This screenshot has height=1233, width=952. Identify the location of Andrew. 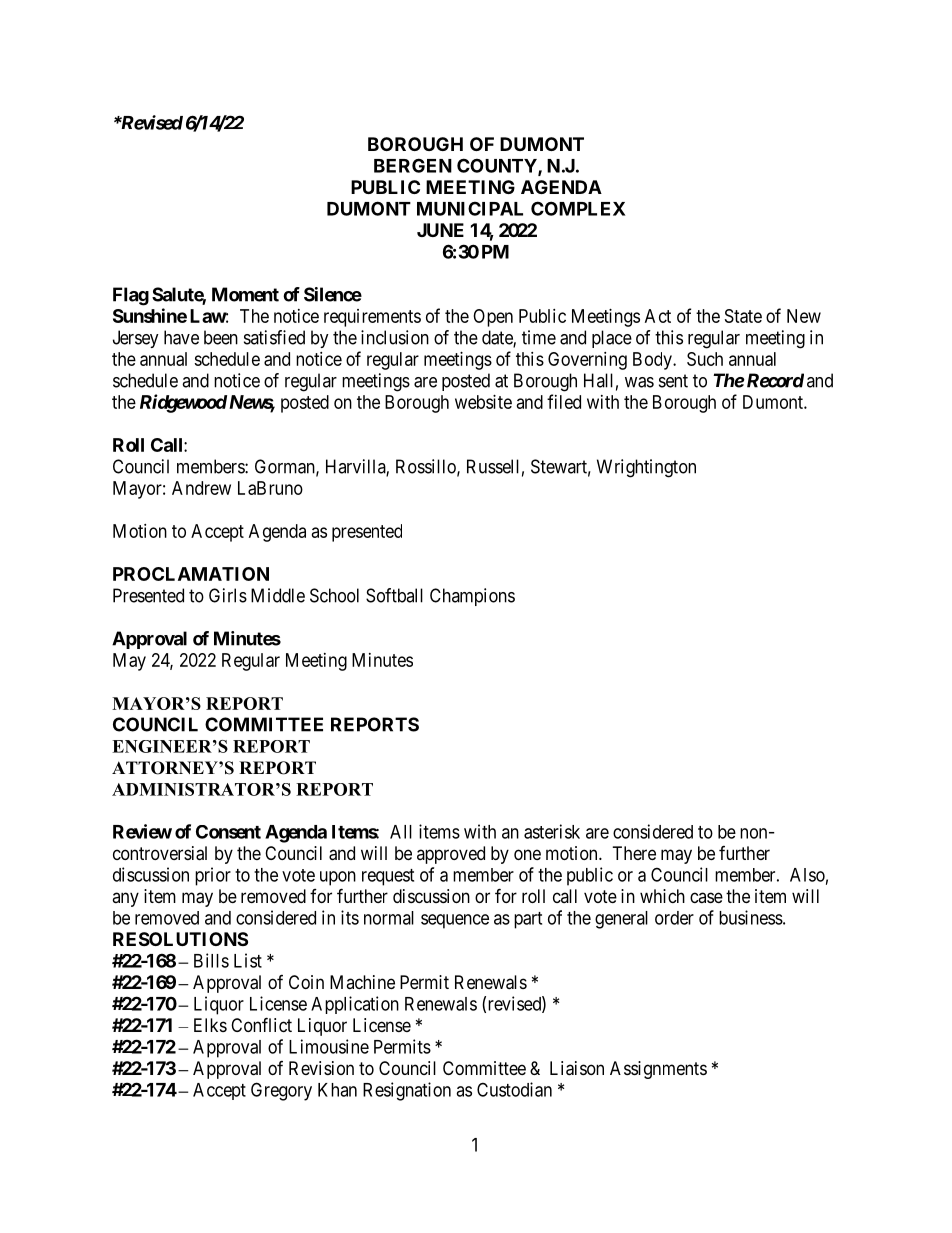
(201, 488).
